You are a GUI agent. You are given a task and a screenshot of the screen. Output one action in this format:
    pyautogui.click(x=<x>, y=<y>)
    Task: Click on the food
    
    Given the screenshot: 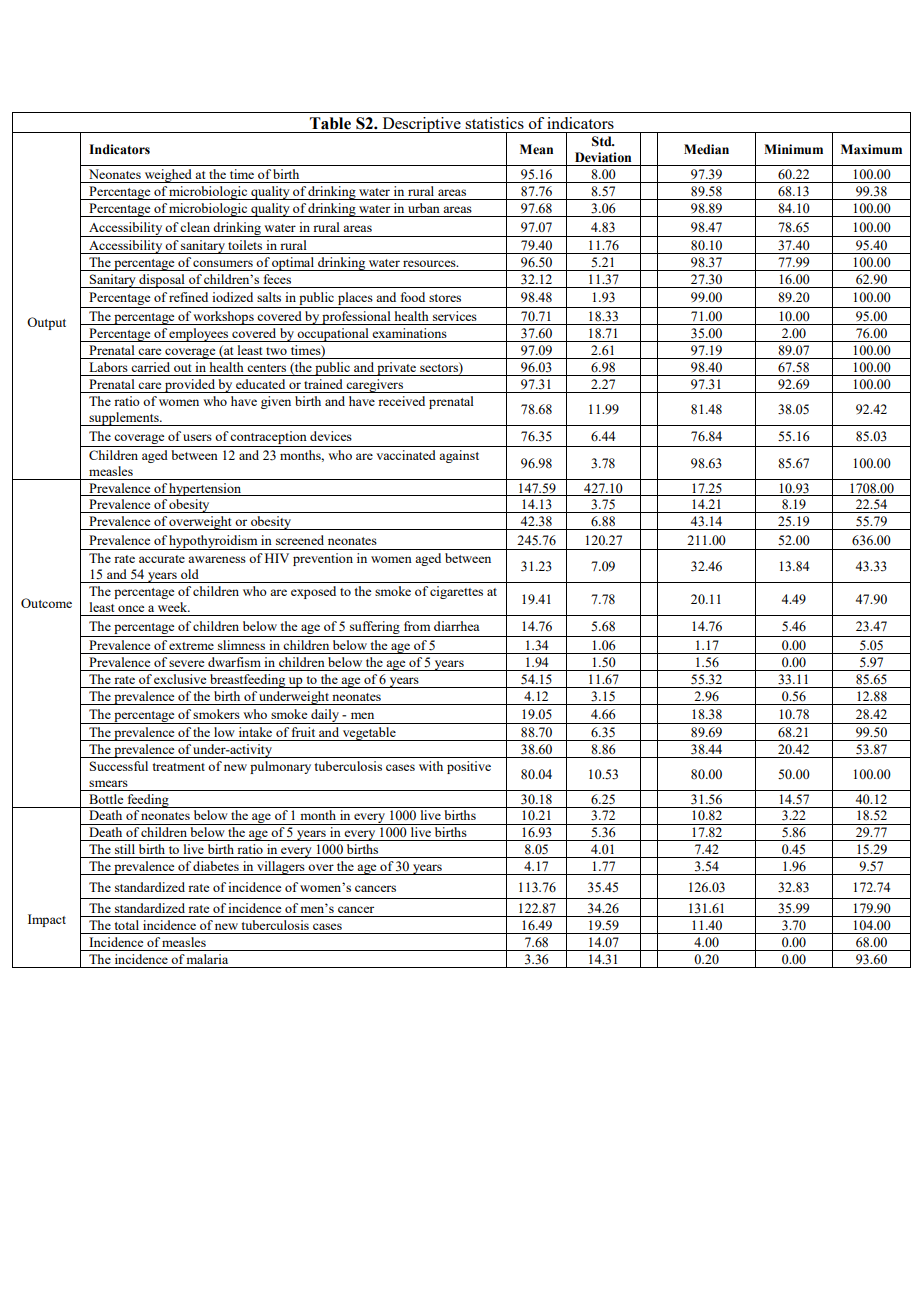 What is the action you would take?
    pyautogui.click(x=413, y=297)
